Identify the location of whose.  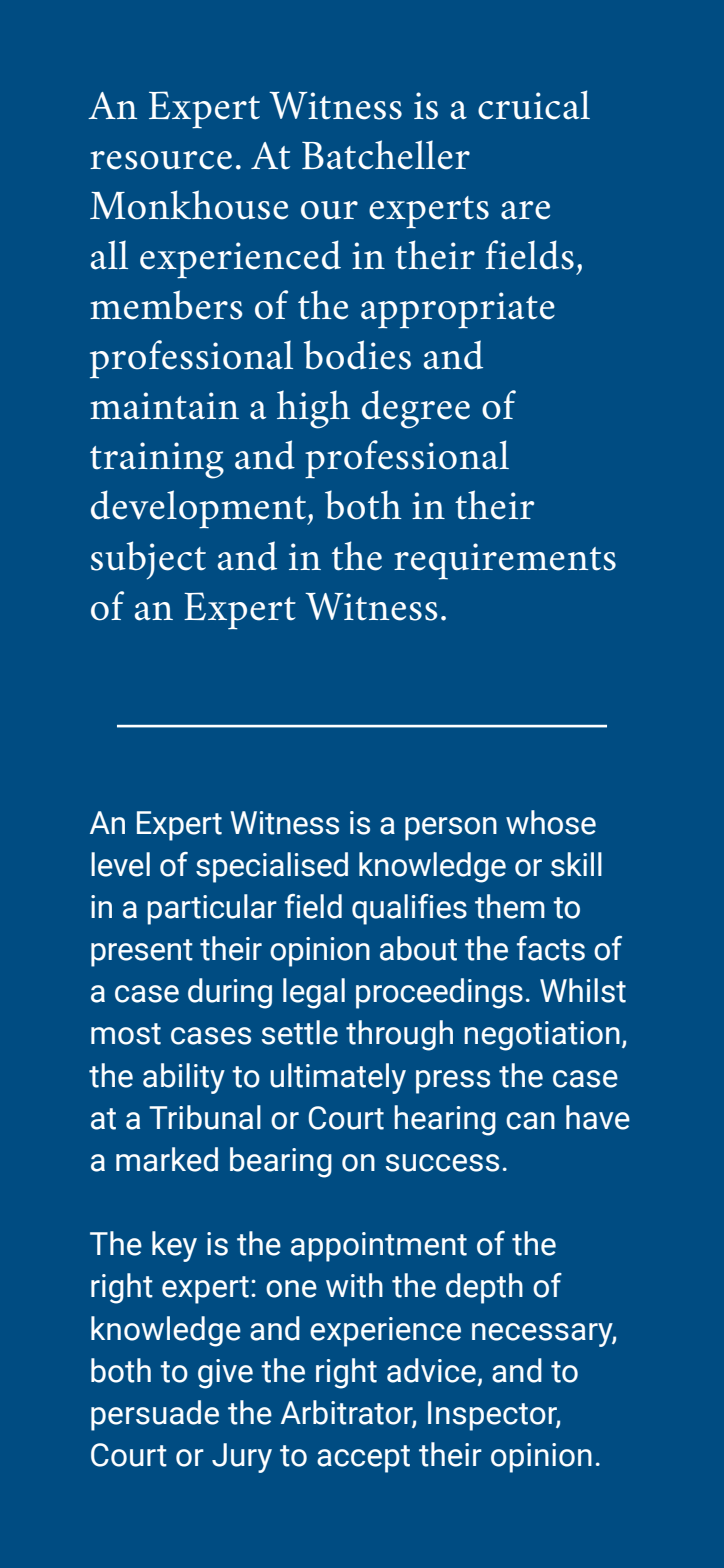
(551, 822).
